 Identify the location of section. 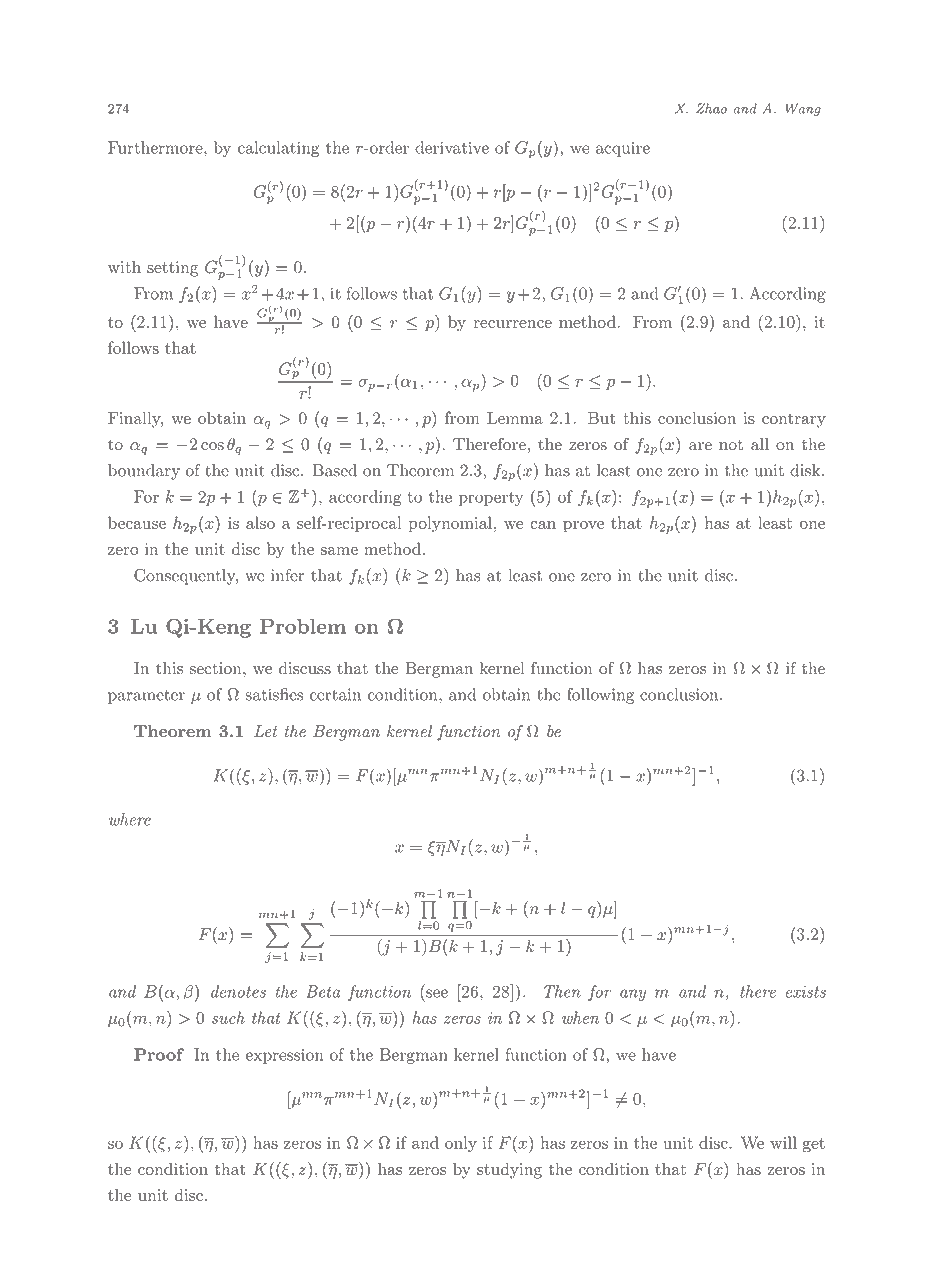
(217, 668).
